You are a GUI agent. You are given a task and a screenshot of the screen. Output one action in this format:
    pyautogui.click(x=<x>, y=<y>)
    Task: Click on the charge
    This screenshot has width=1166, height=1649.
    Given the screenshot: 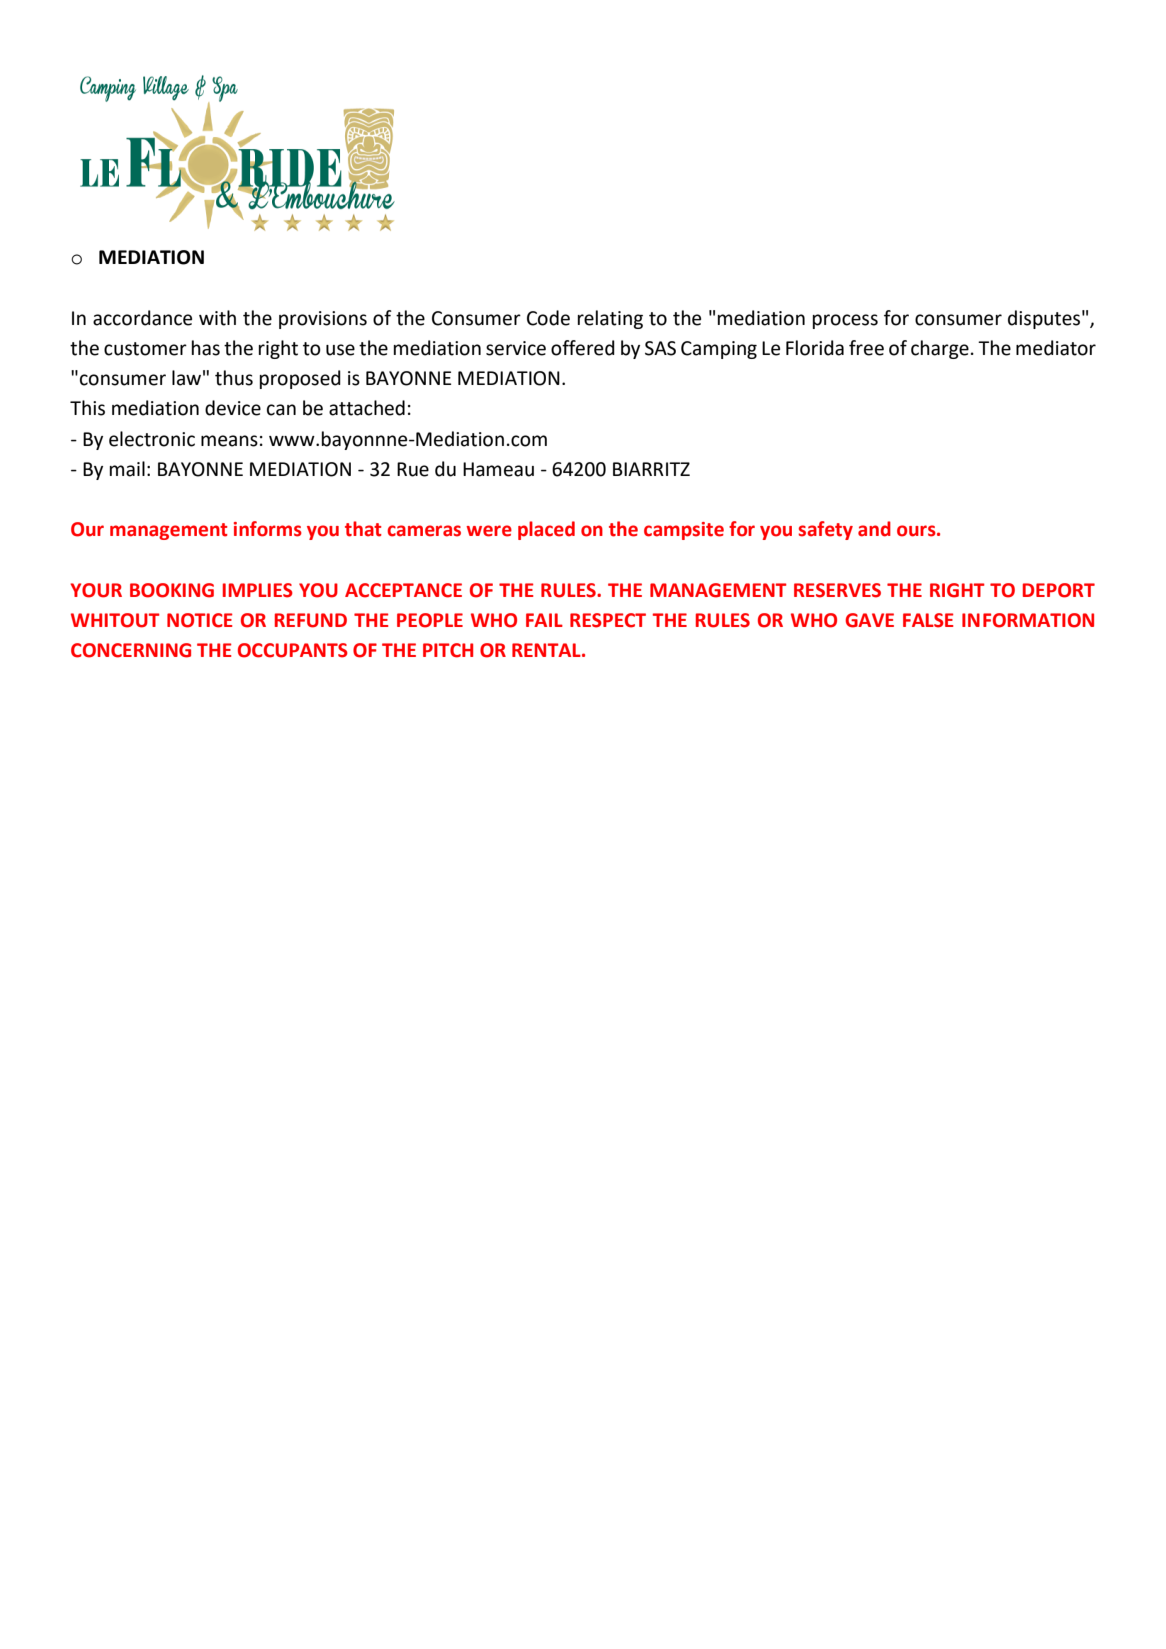 What is the action you would take?
    pyautogui.click(x=940, y=349)
